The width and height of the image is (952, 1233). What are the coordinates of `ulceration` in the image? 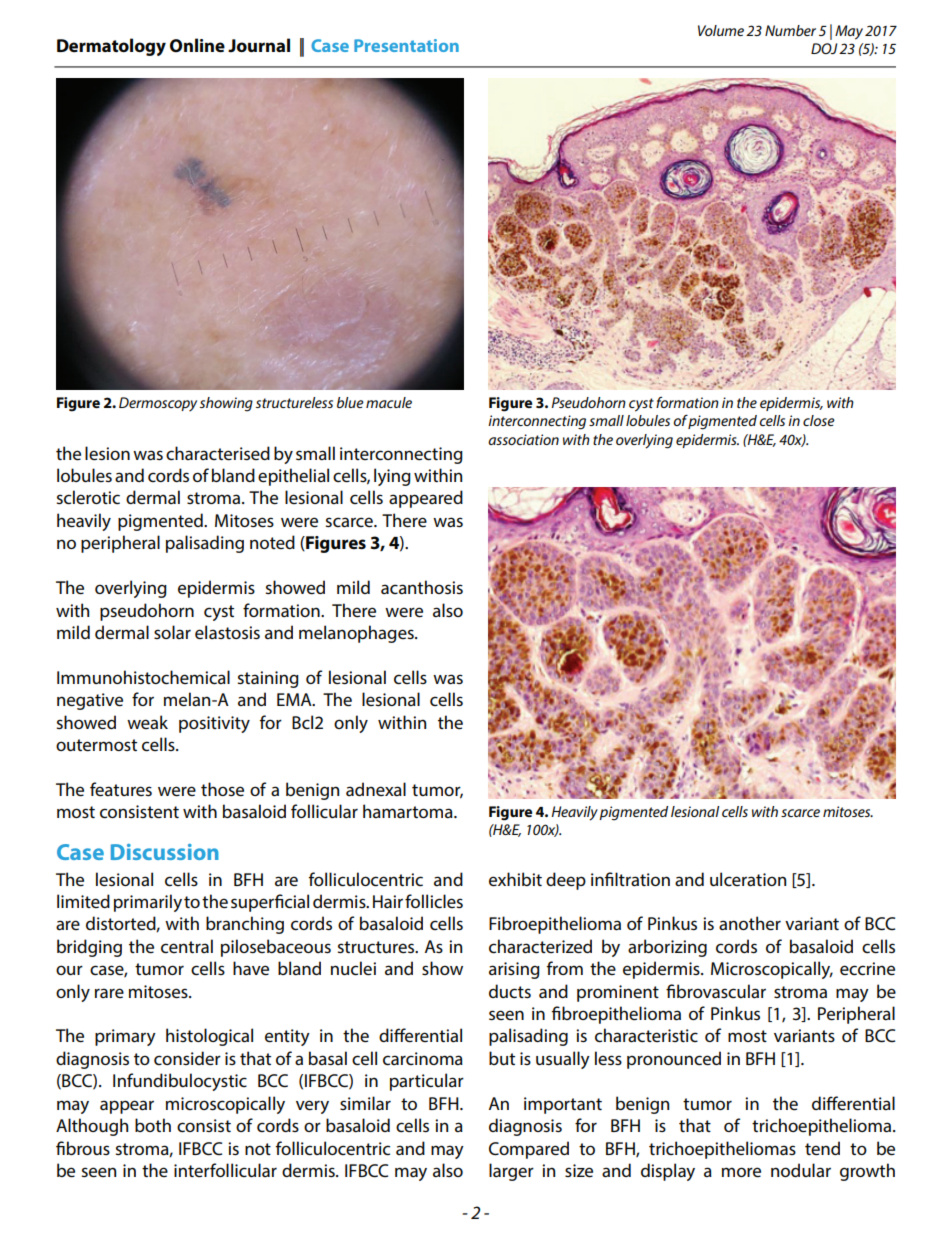 It's located at (748, 879).
